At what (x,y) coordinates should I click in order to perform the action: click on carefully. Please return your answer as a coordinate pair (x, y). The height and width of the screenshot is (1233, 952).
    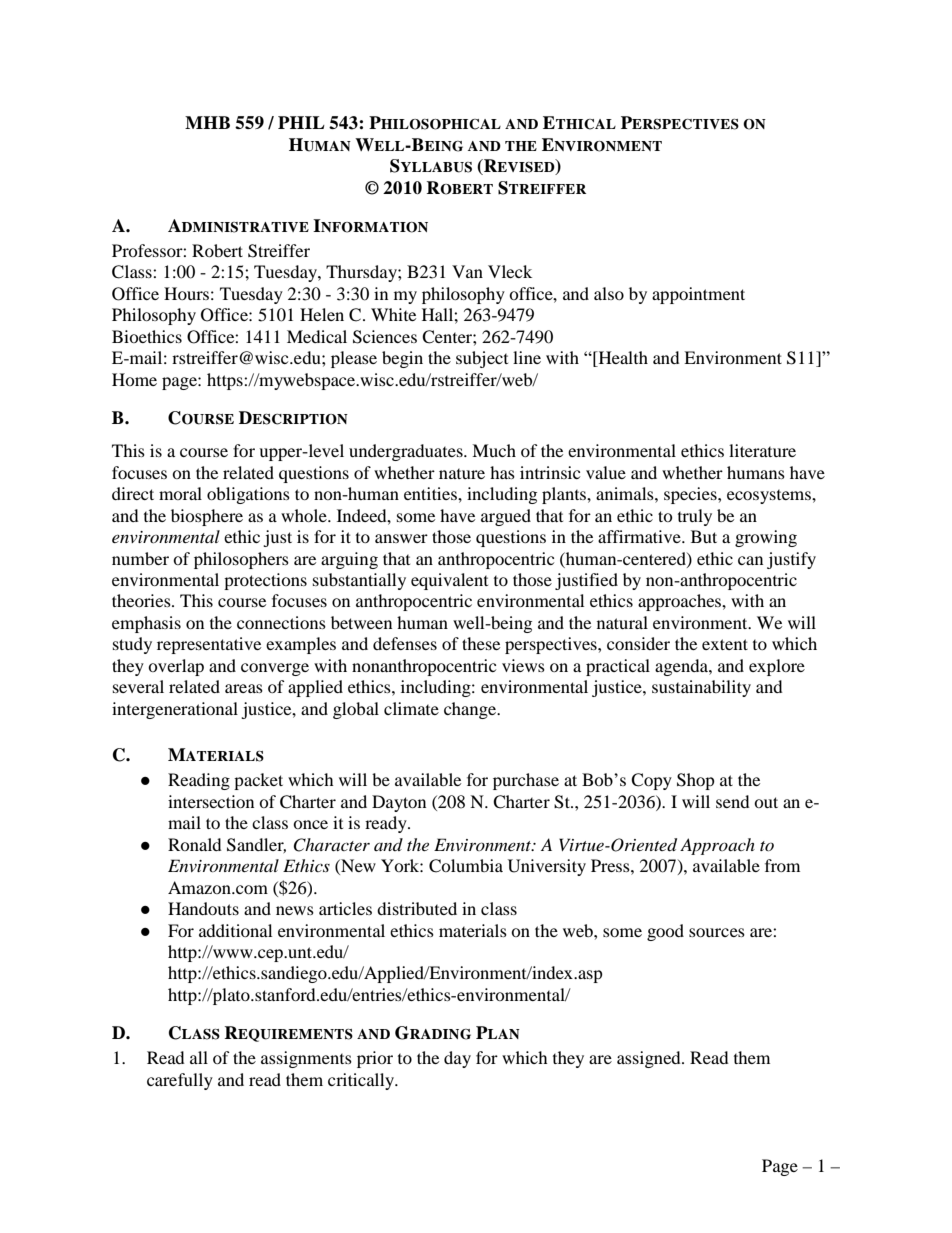
    Looking at the image, I should click on (180, 1081).
